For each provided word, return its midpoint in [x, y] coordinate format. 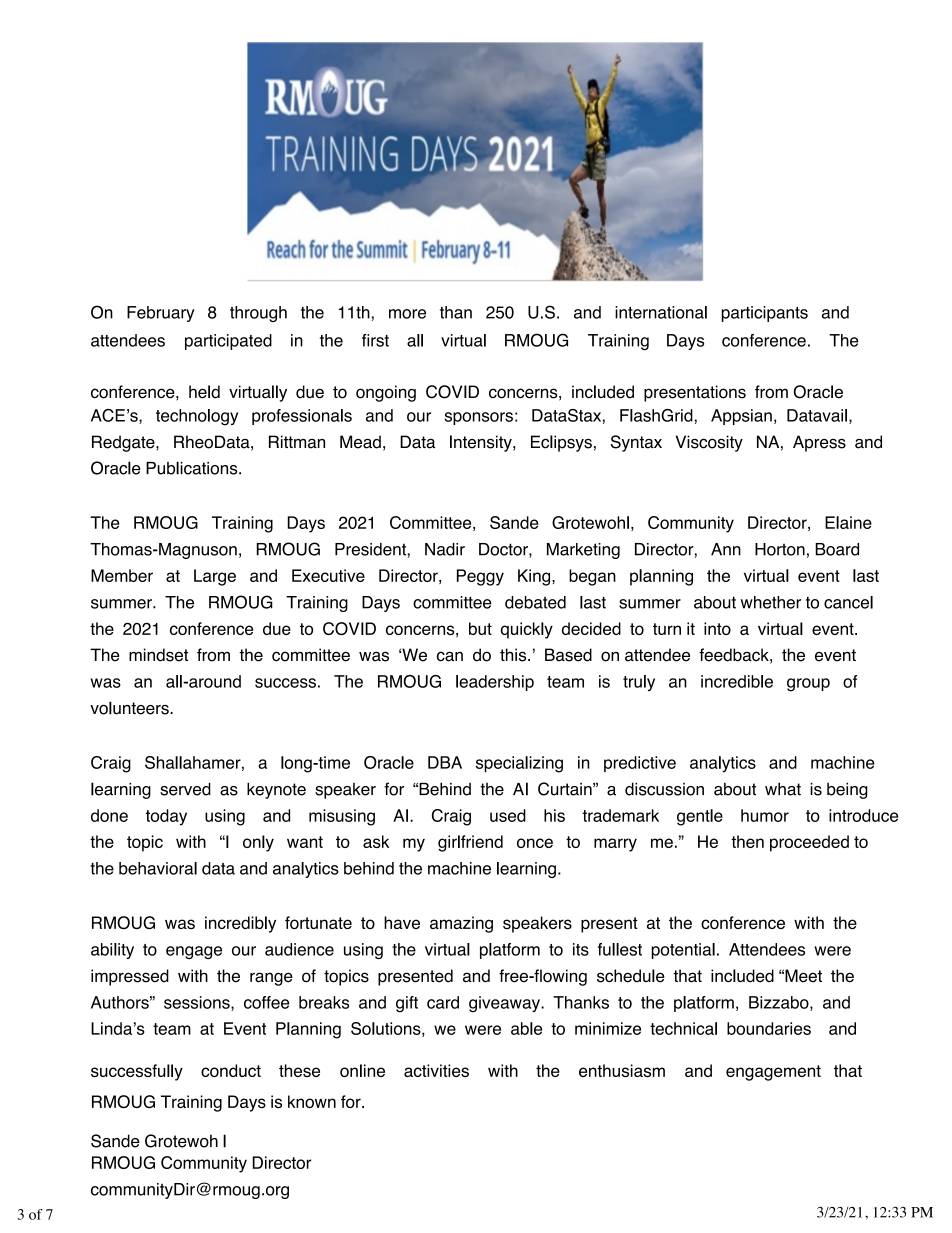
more [407, 314]
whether [770, 602]
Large [215, 577]
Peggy [480, 577]
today [166, 817]
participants [764, 314]
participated [228, 342]
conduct [231, 1070]
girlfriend [470, 843]
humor [765, 815]
